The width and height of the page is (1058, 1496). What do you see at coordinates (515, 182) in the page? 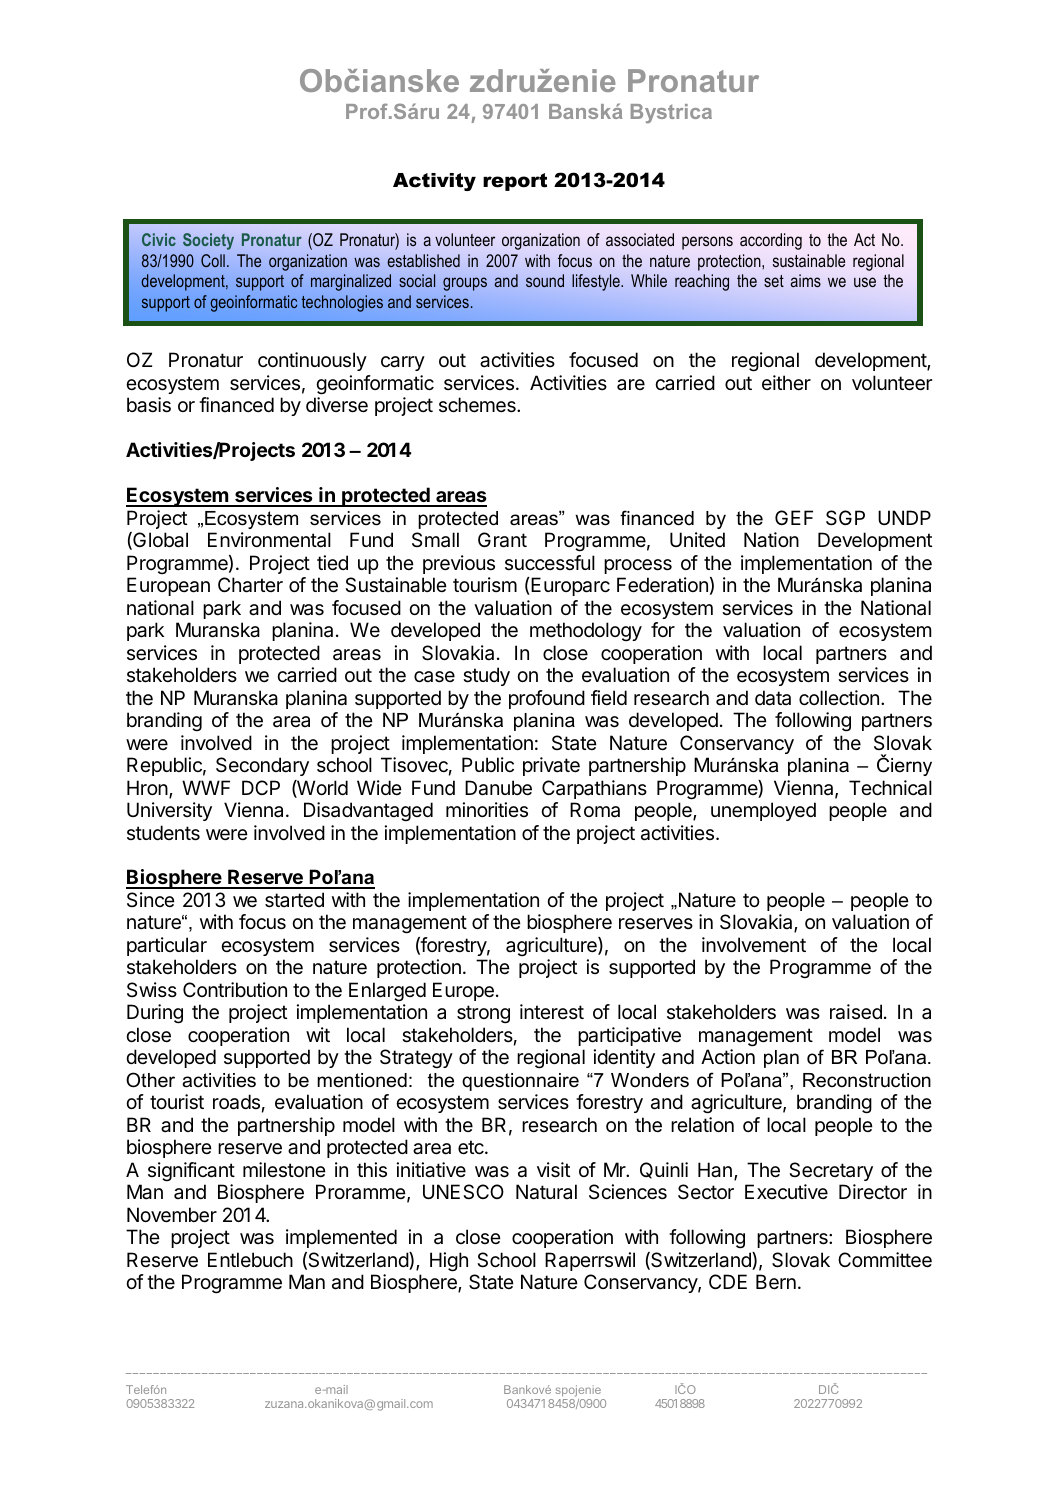
I see `report` at bounding box center [515, 182].
